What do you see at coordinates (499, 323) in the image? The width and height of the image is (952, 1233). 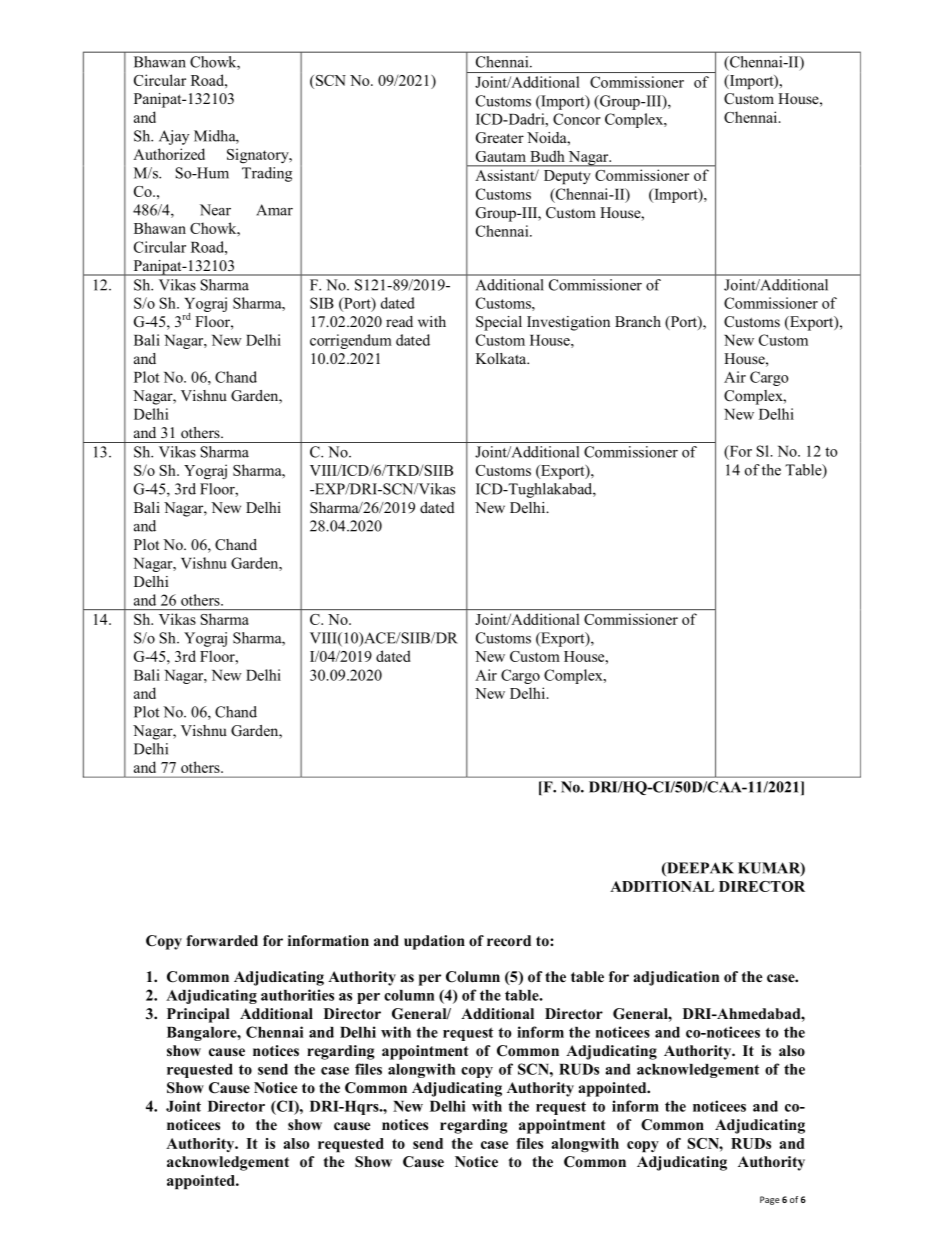 I see `Special` at bounding box center [499, 323].
